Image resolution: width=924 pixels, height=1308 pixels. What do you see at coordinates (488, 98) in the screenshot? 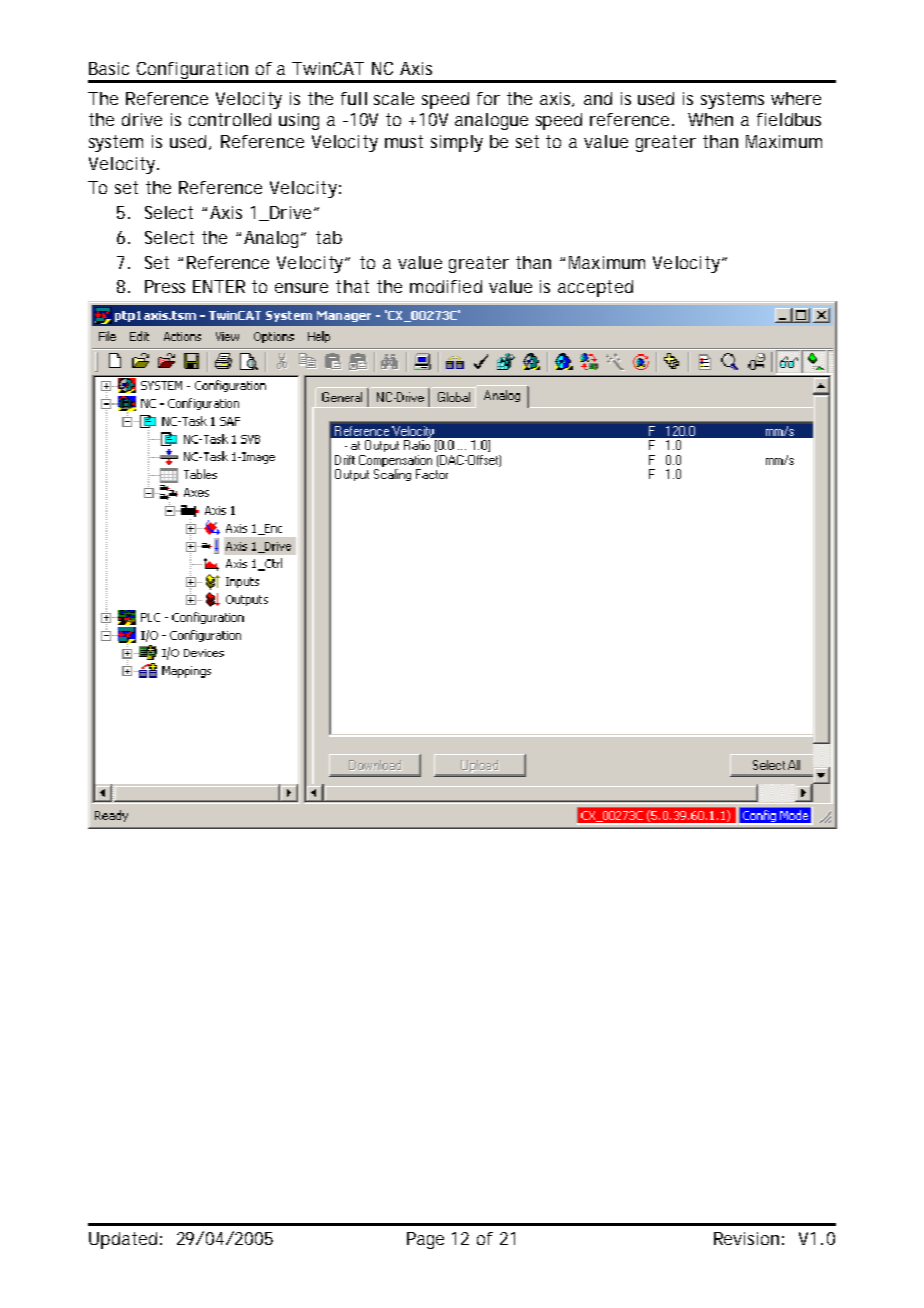
I see `for` at bounding box center [488, 98].
